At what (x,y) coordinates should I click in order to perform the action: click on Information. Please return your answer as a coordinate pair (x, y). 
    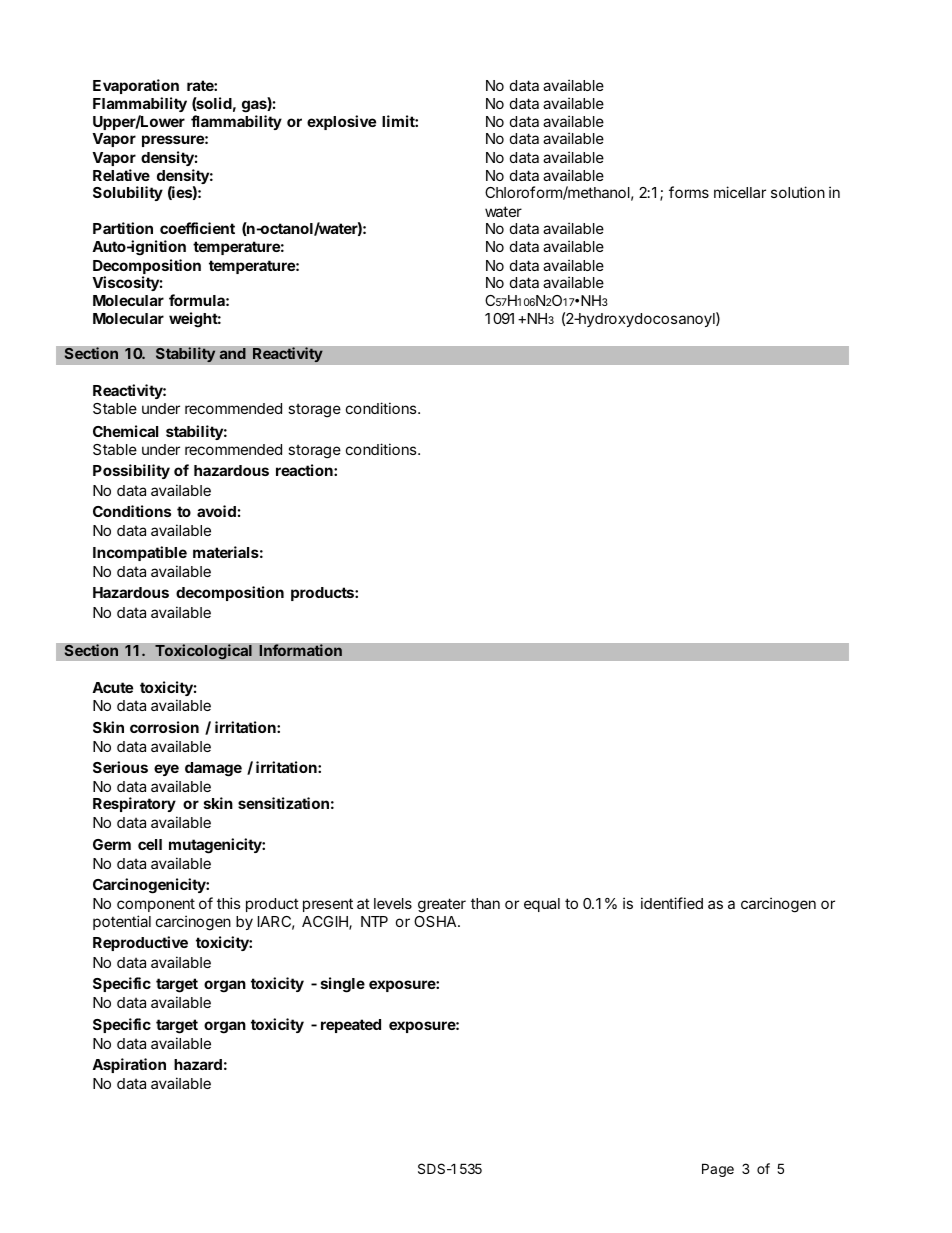
    Looking at the image, I should click on (300, 650).
